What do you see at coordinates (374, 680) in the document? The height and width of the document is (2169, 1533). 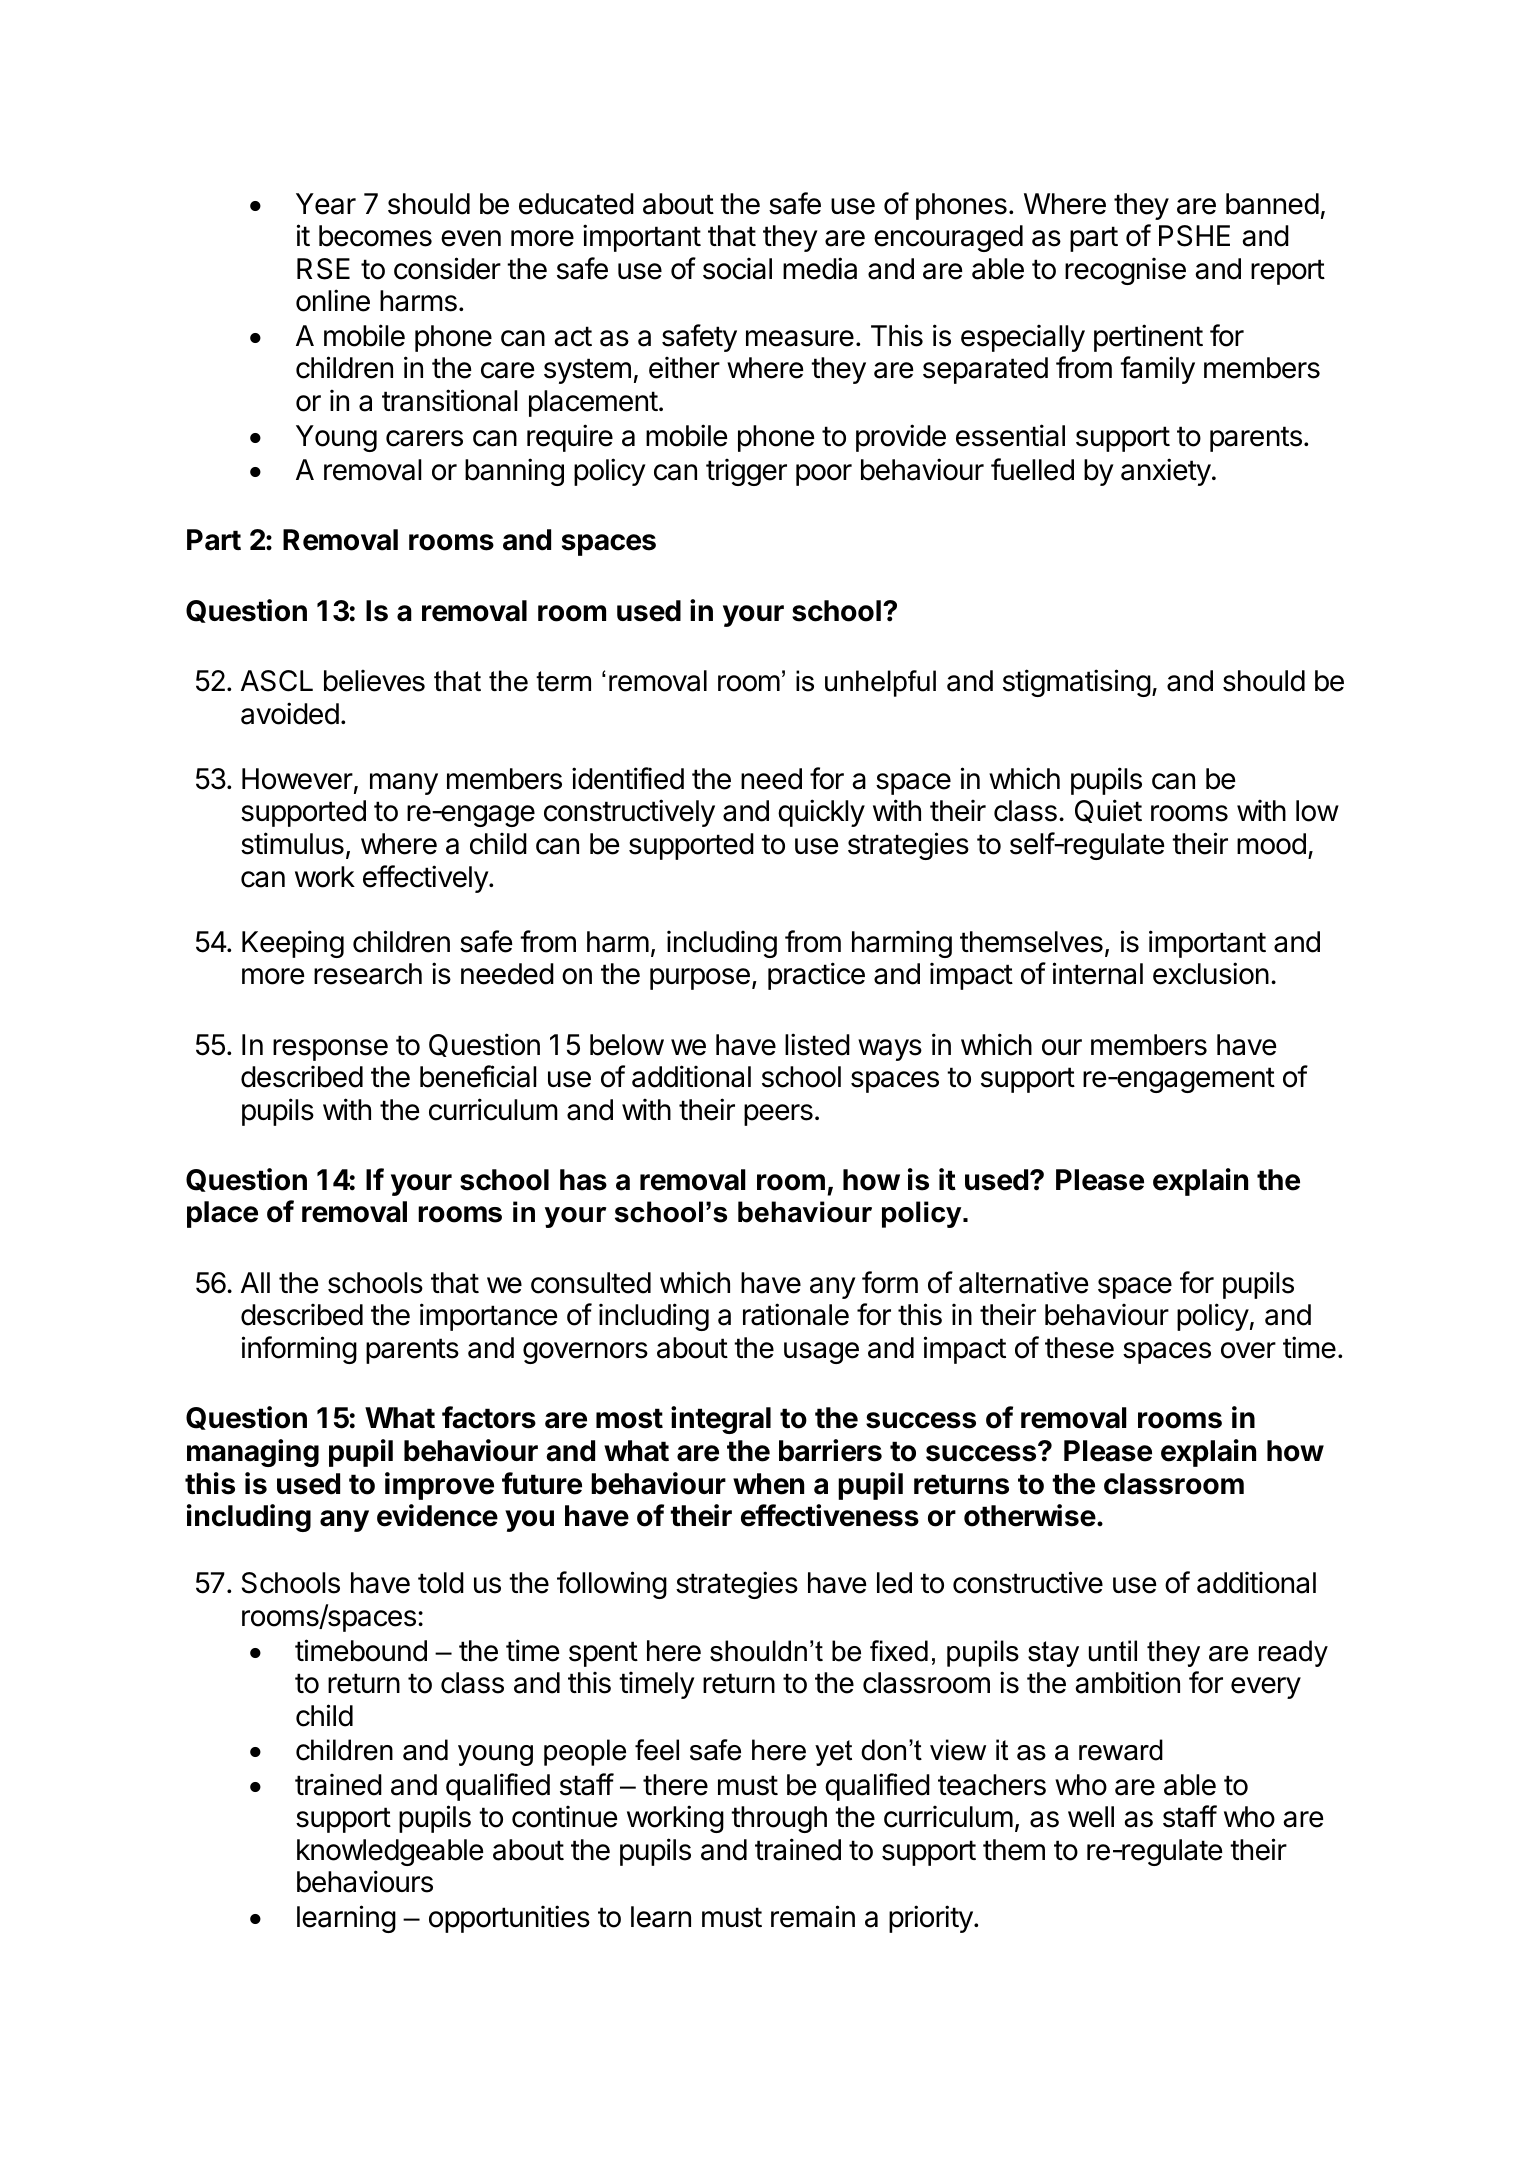 I see `believes` at bounding box center [374, 680].
